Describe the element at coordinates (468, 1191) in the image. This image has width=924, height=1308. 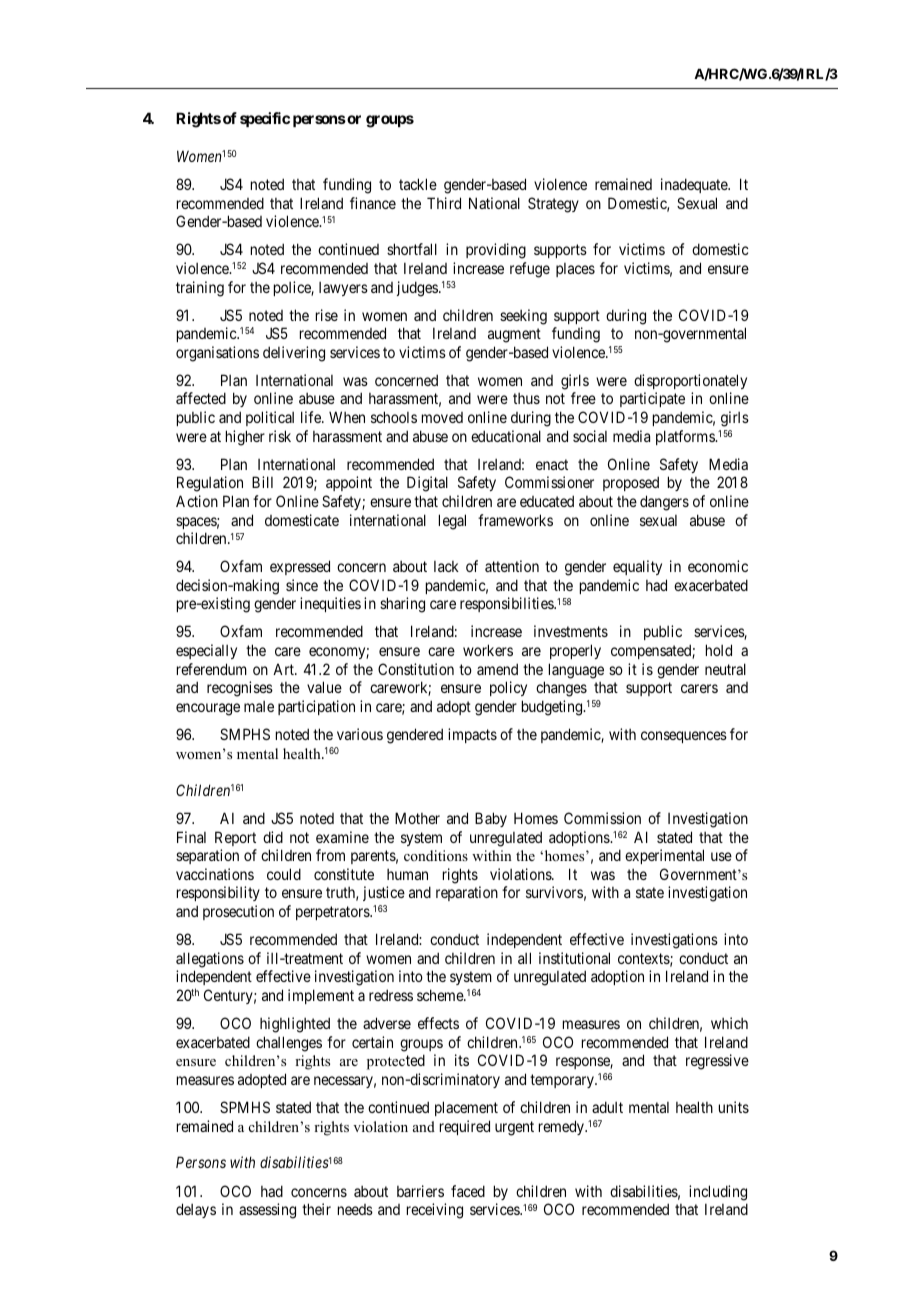
I see `faced` at that location.
